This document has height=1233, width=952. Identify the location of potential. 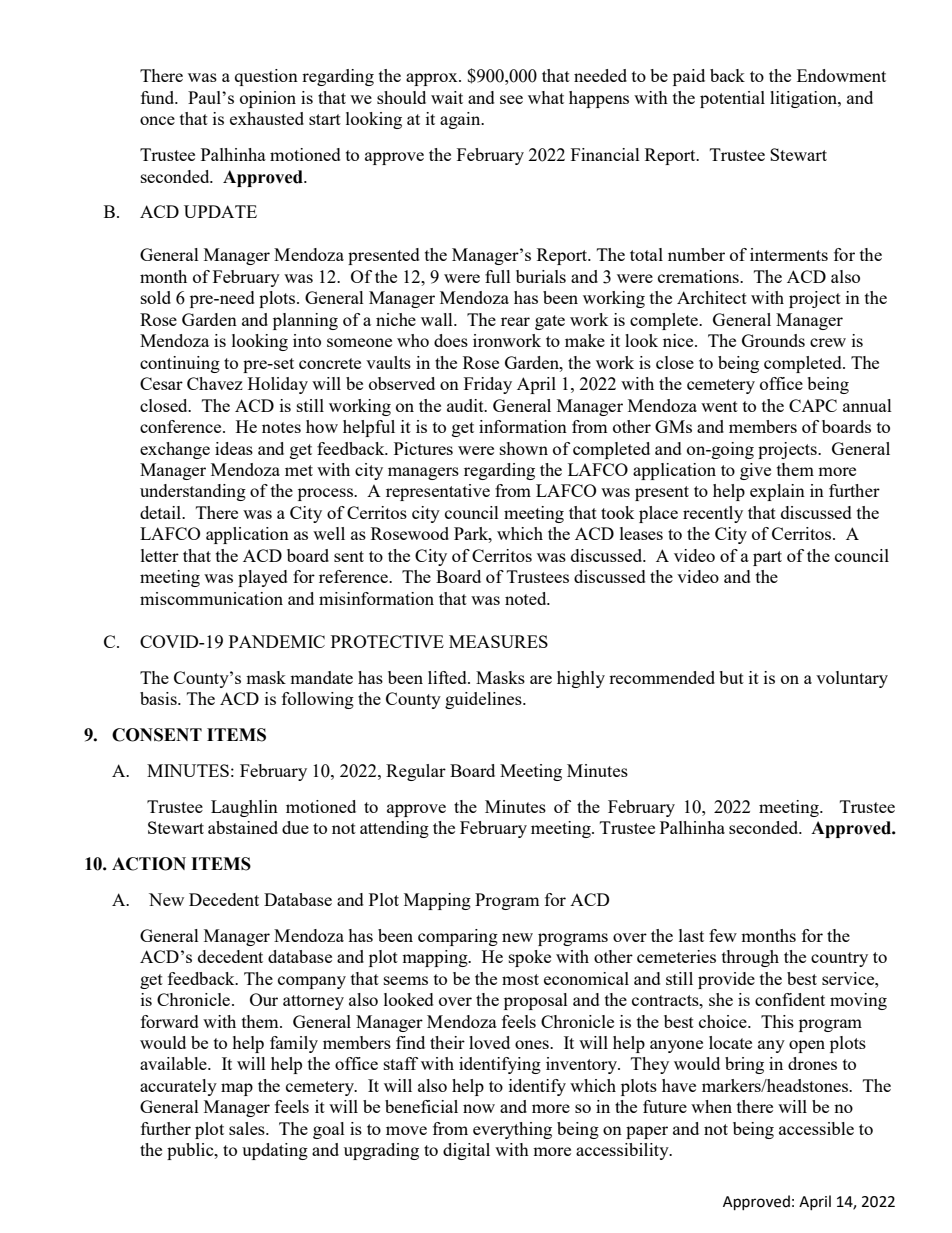
(732, 99).
